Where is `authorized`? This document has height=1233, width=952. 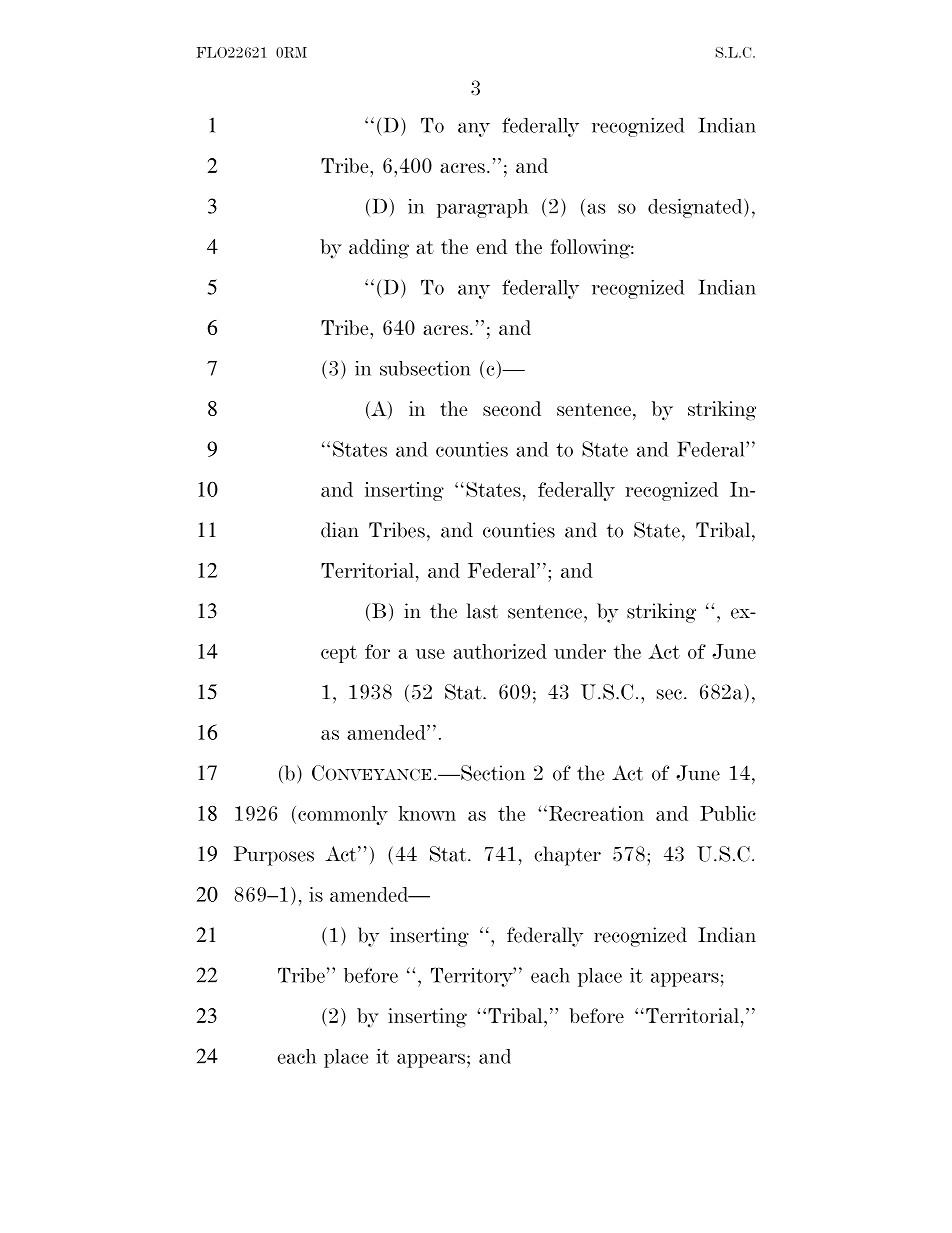 authorized is located at coordinates (500, 651).
